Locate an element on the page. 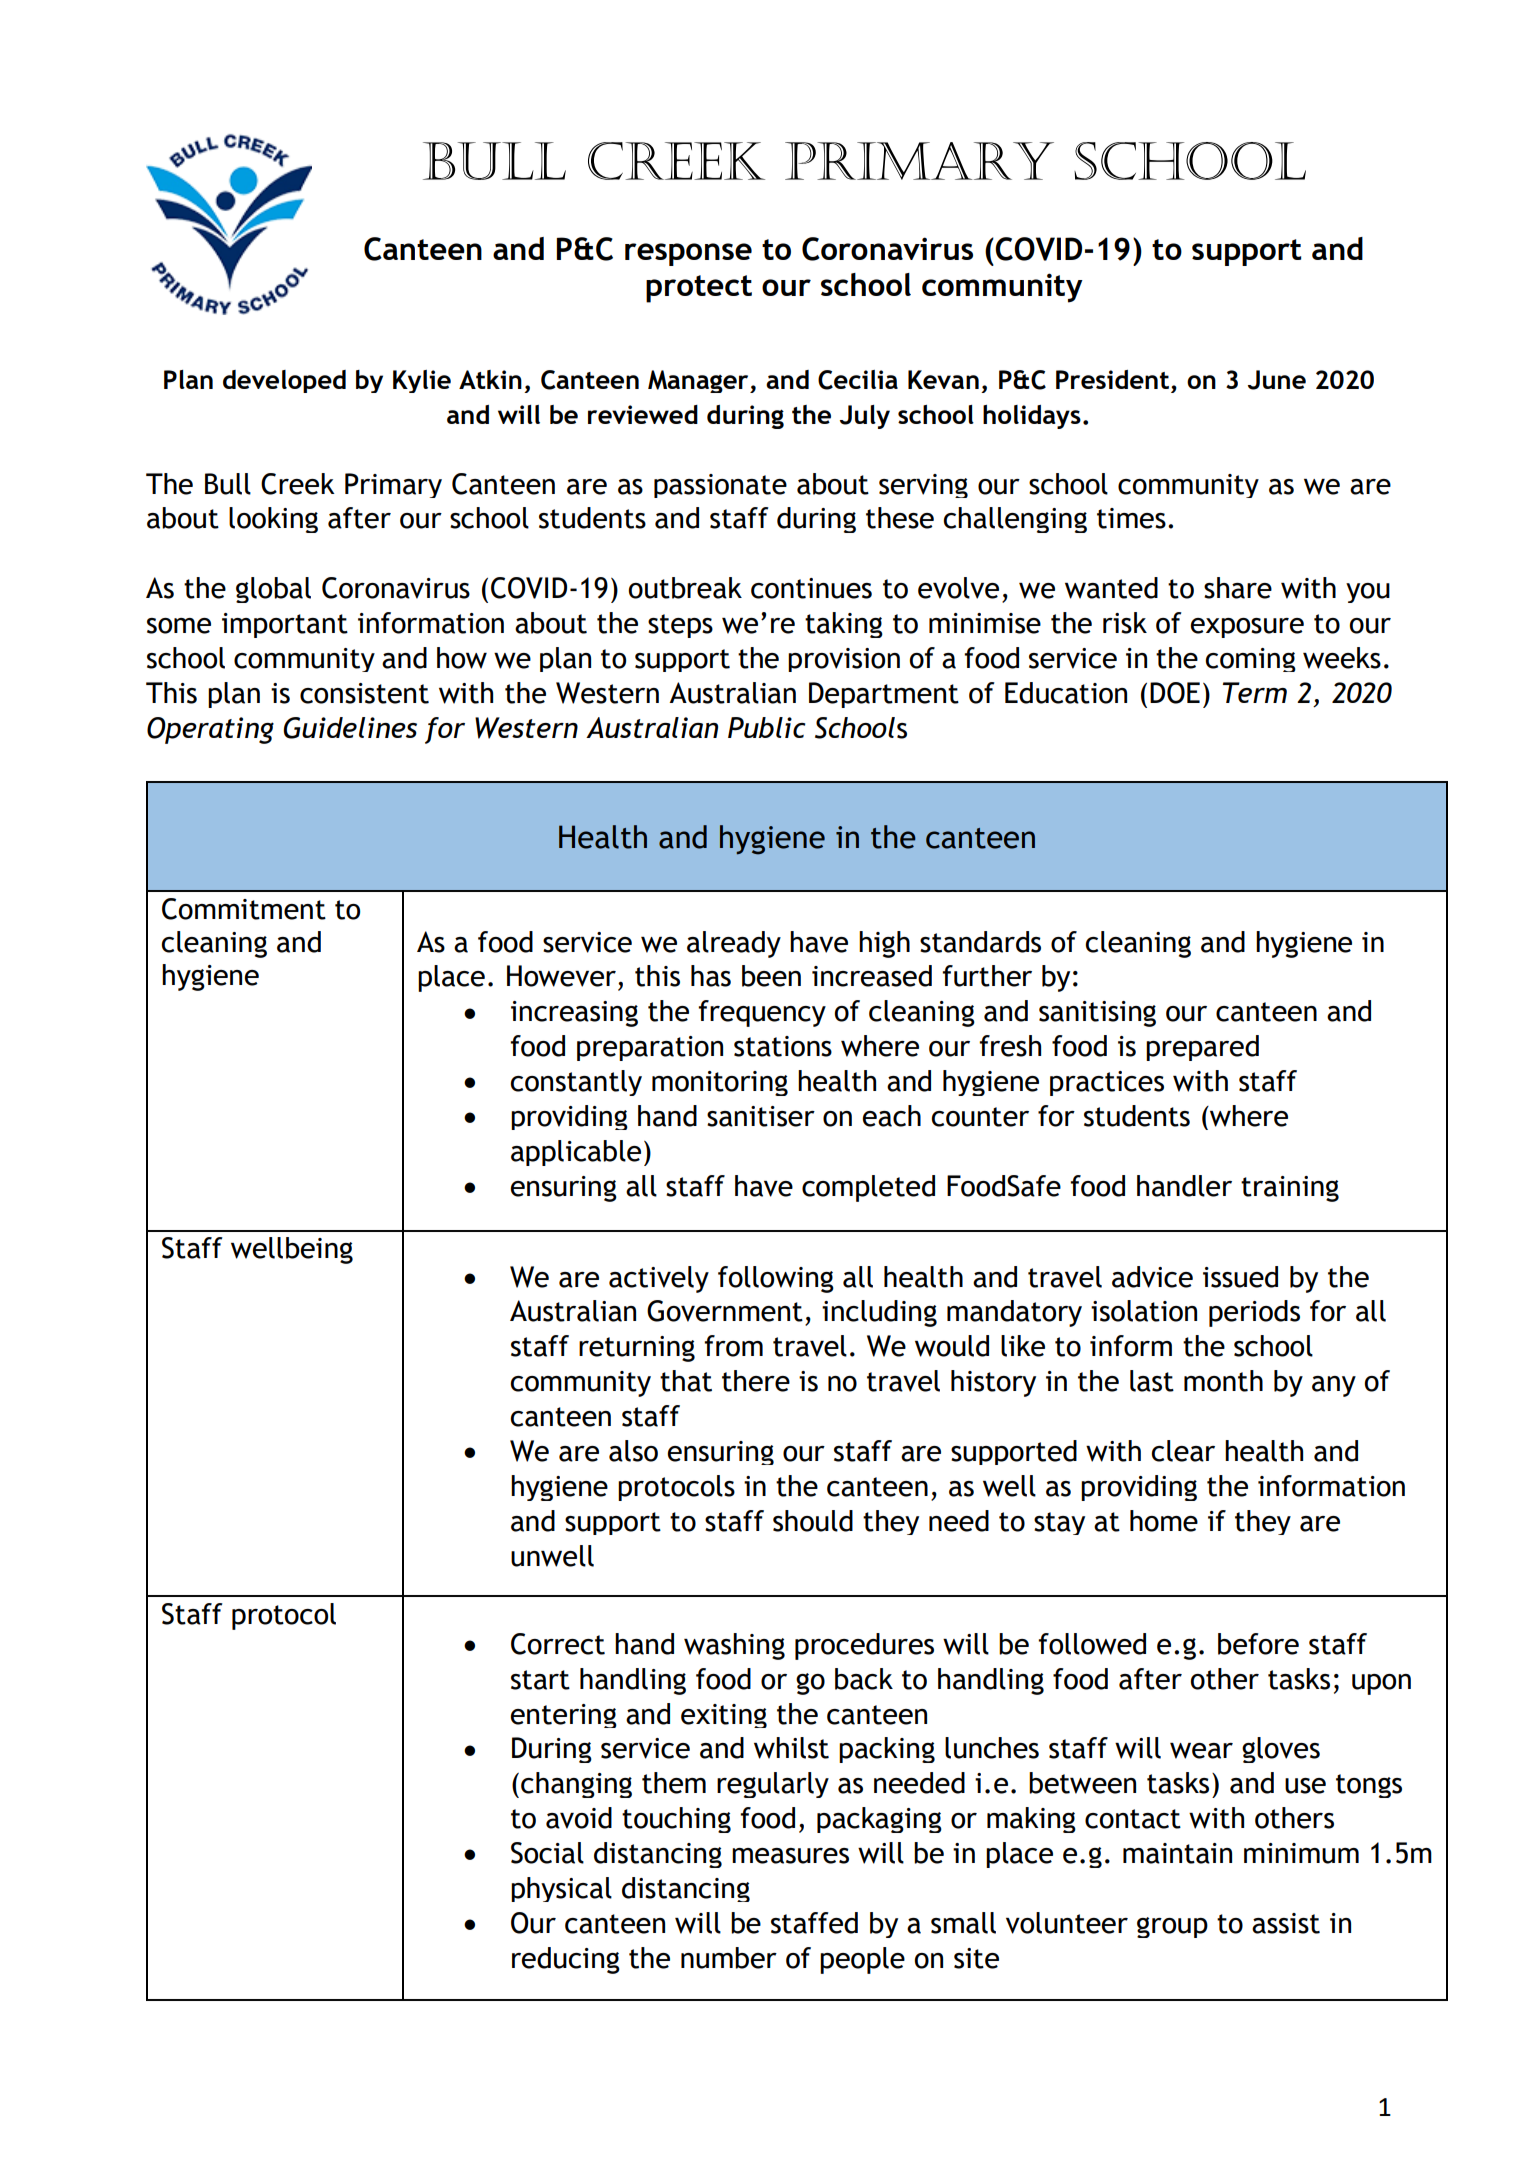 This image has width=1538, height=2175. Correct is located at coordinates (558, 1644).
